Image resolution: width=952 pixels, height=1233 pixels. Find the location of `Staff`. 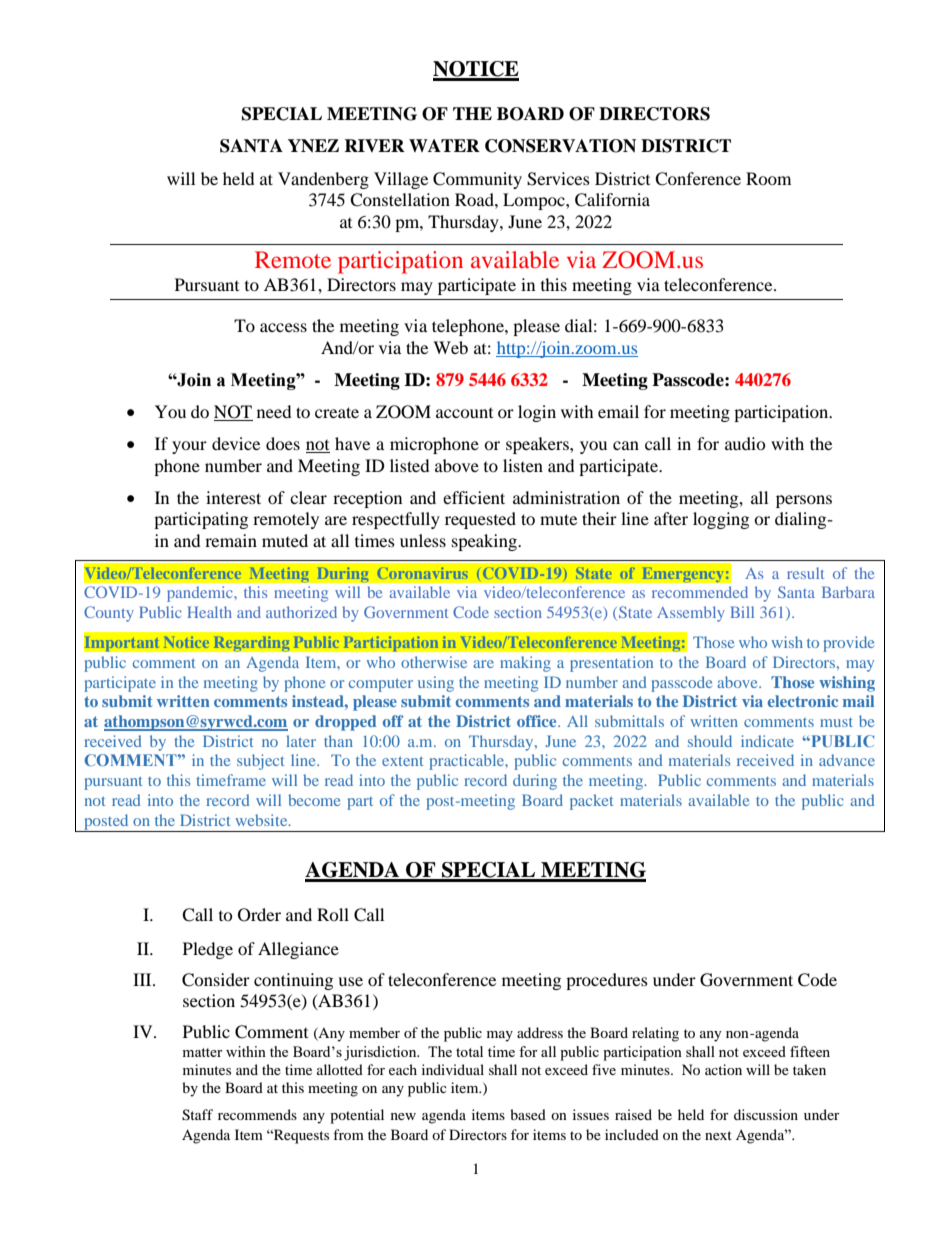

Staff is located at coordinates (197, 1115).
